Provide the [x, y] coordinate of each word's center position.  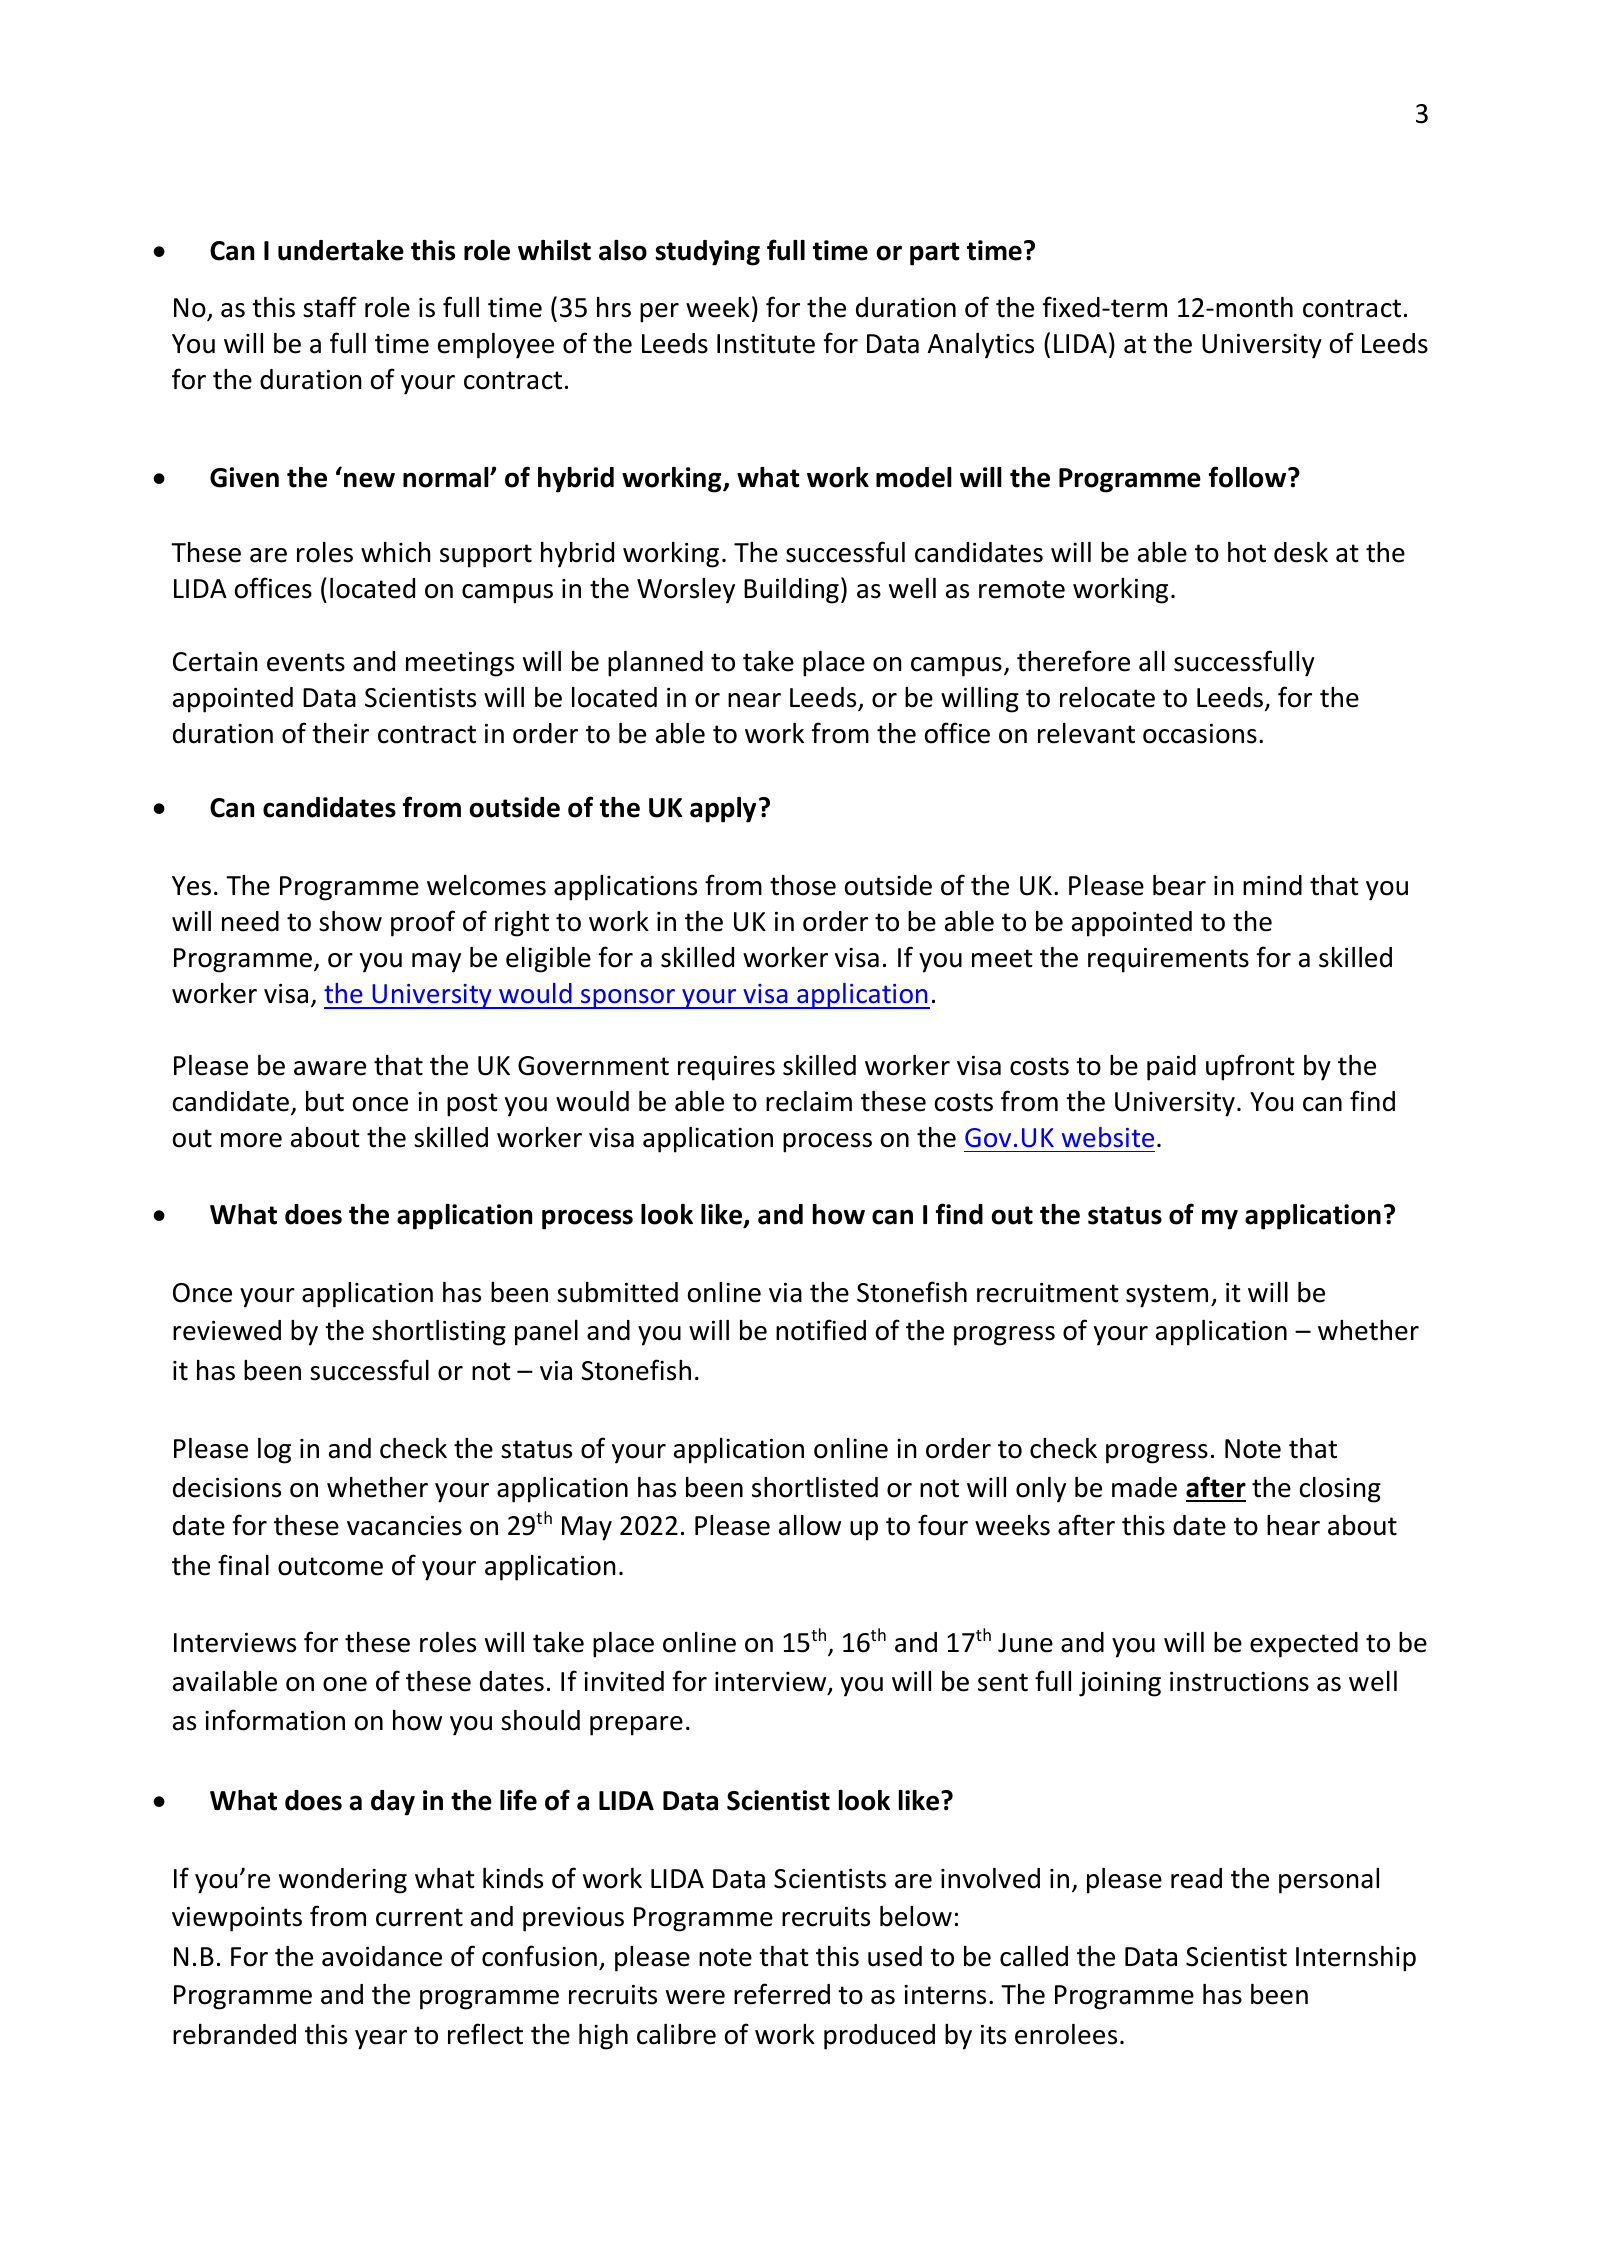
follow [1249, 477]
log [274, 1451]
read [1196, 1878]
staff [330, 307]
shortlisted [815, 1487]
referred [782, 1994]
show [350, 921]
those [803, 885]
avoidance [382, 1956]
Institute [766, 344]
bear [1179, 885]
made [1144, 1487]
